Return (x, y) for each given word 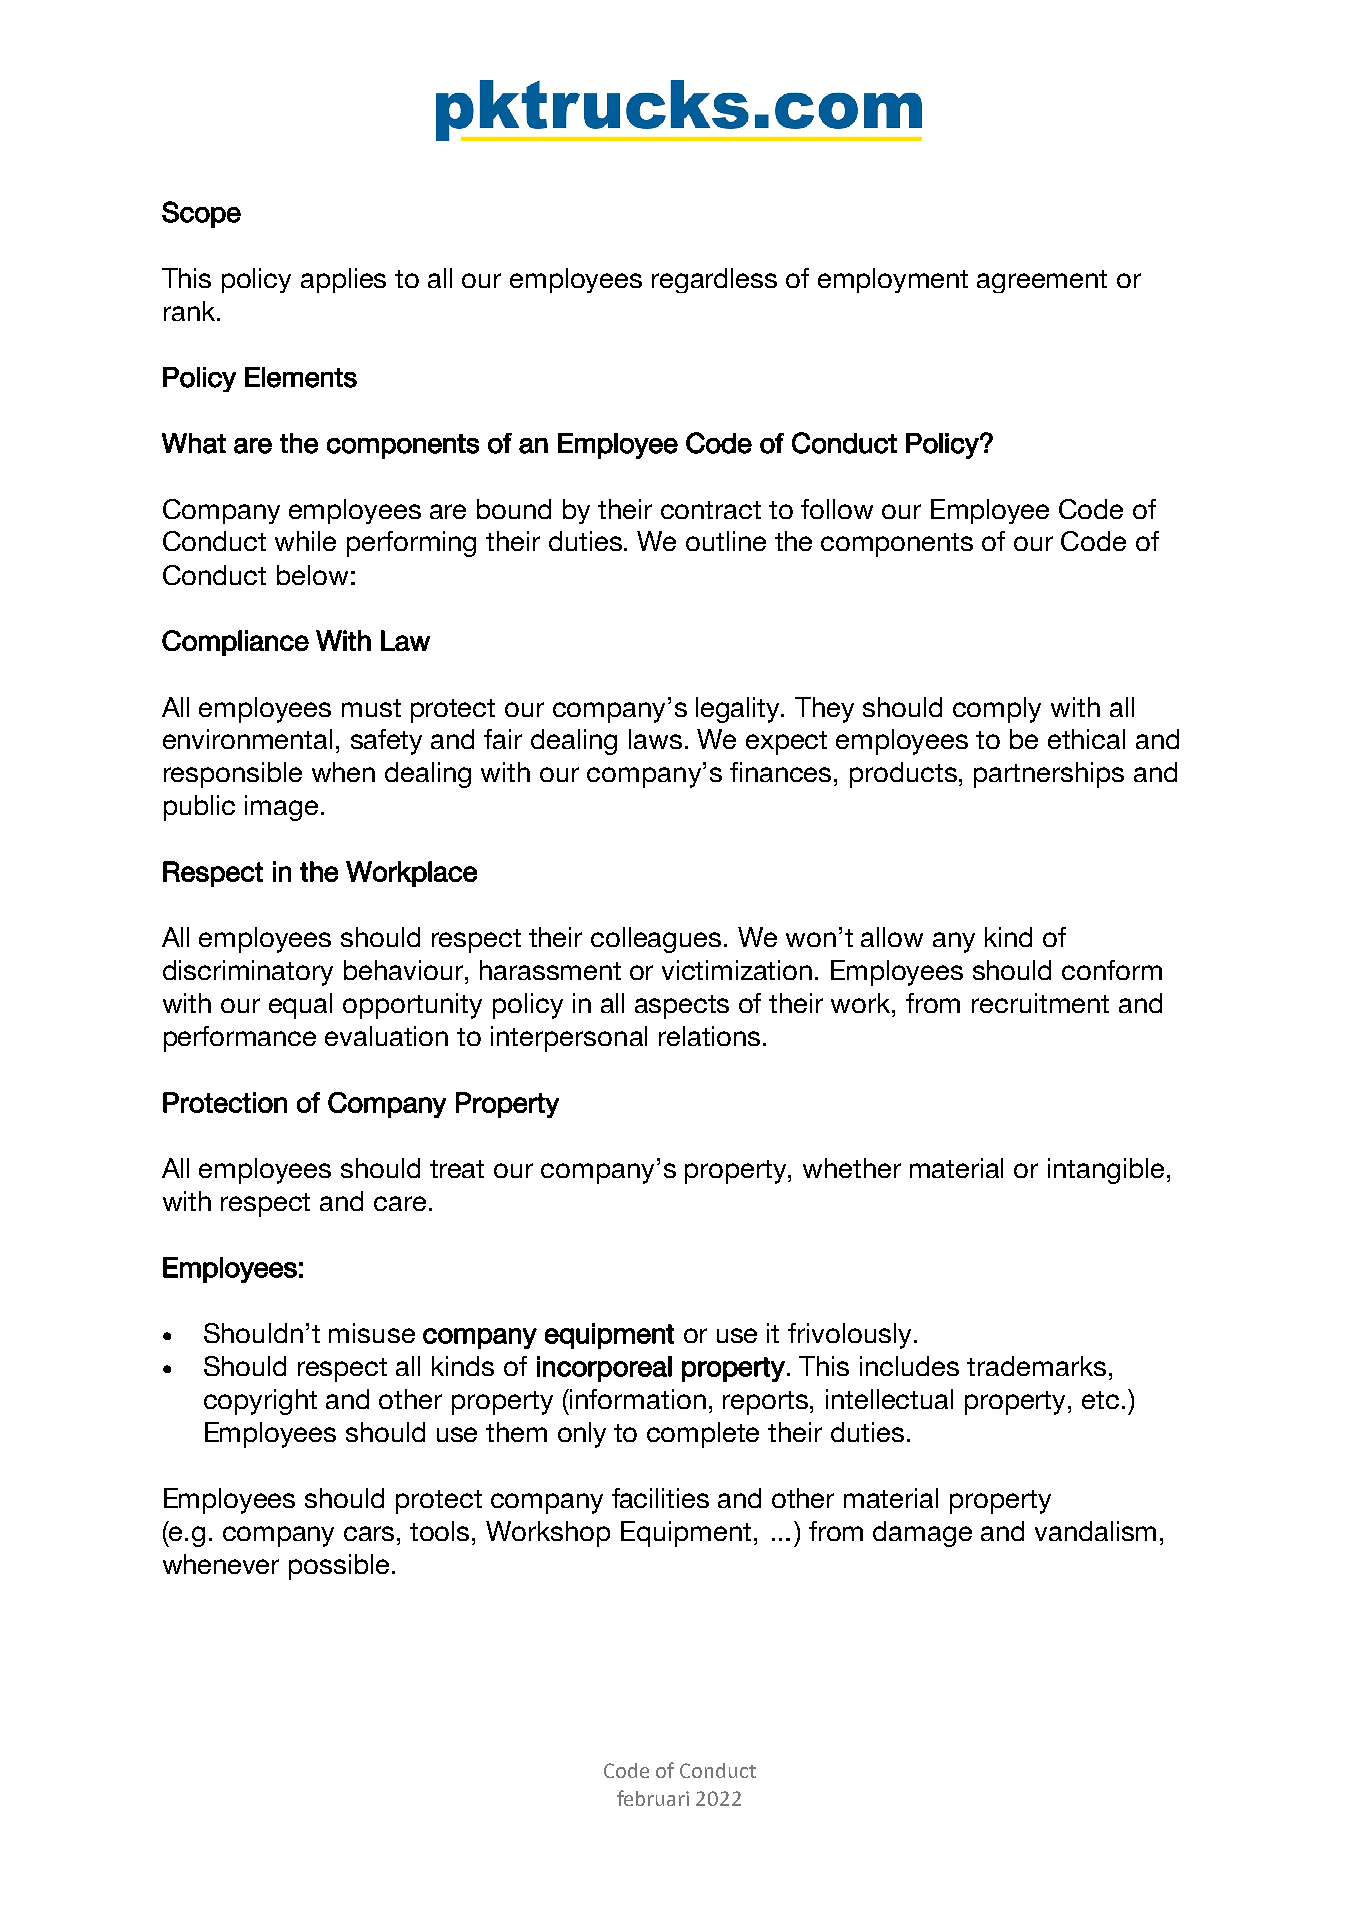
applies (343, 280)
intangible (1106, 1171)
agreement (1042, 281)
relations (709, 1036)
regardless (714, 280)
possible (339, 1567)
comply (997, 710)
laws (655, 739)
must (371, 708)
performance (240, 1039)
